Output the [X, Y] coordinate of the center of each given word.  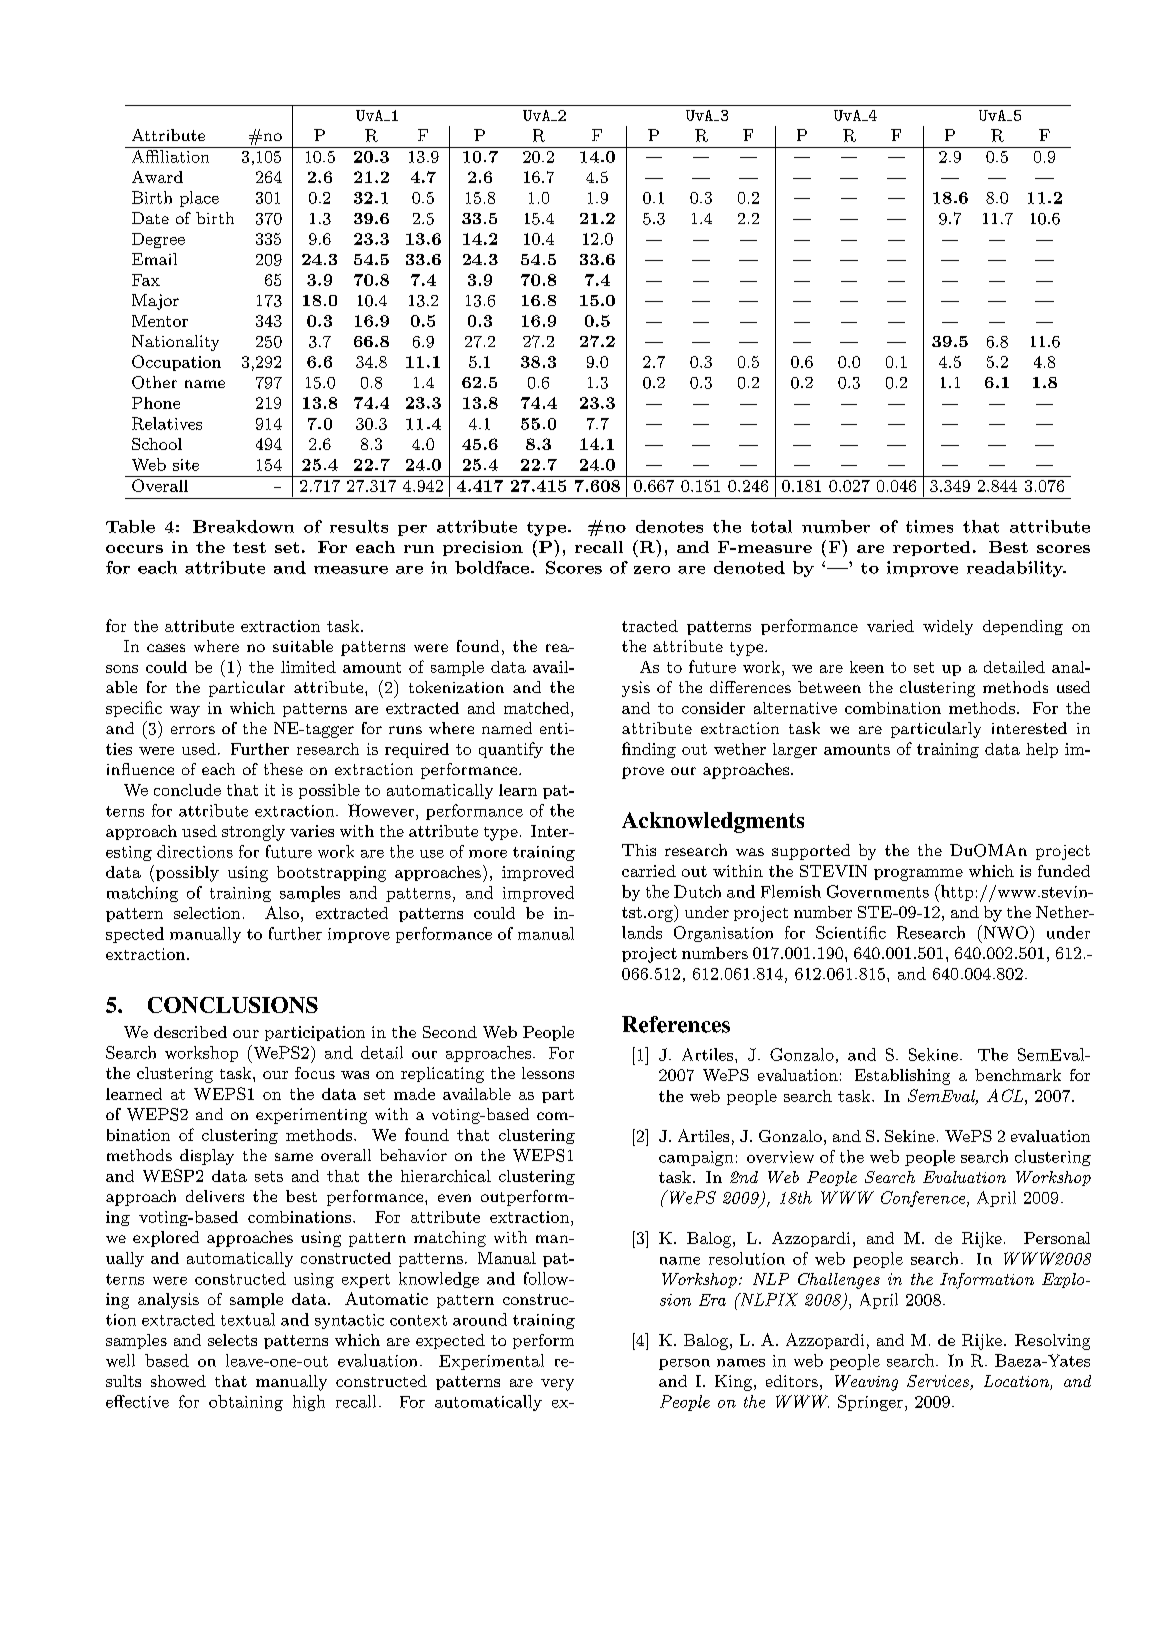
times [929, 526]
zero [652, 570]
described [190, 1032]
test [249, 547]
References [676, 1024]
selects [232, 1340]
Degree [158, 240]
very [557, 1385]
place [199, 199]
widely [948, 627]
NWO [1004, 932]
